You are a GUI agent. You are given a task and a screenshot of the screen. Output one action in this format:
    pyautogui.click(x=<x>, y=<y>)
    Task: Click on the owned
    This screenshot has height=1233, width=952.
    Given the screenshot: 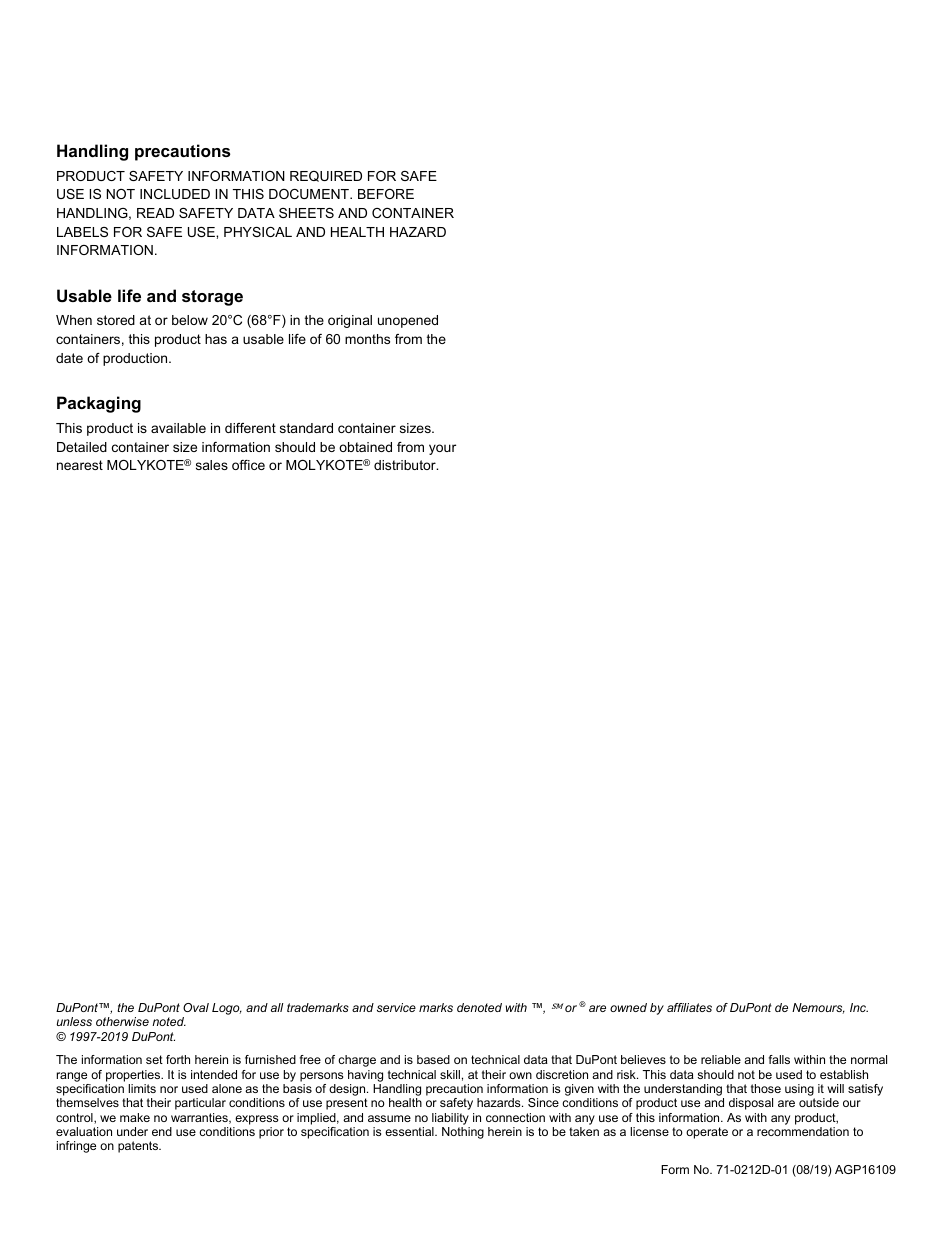 What is the action you would take?
    pyautogui.click(x=628, y=1007)
